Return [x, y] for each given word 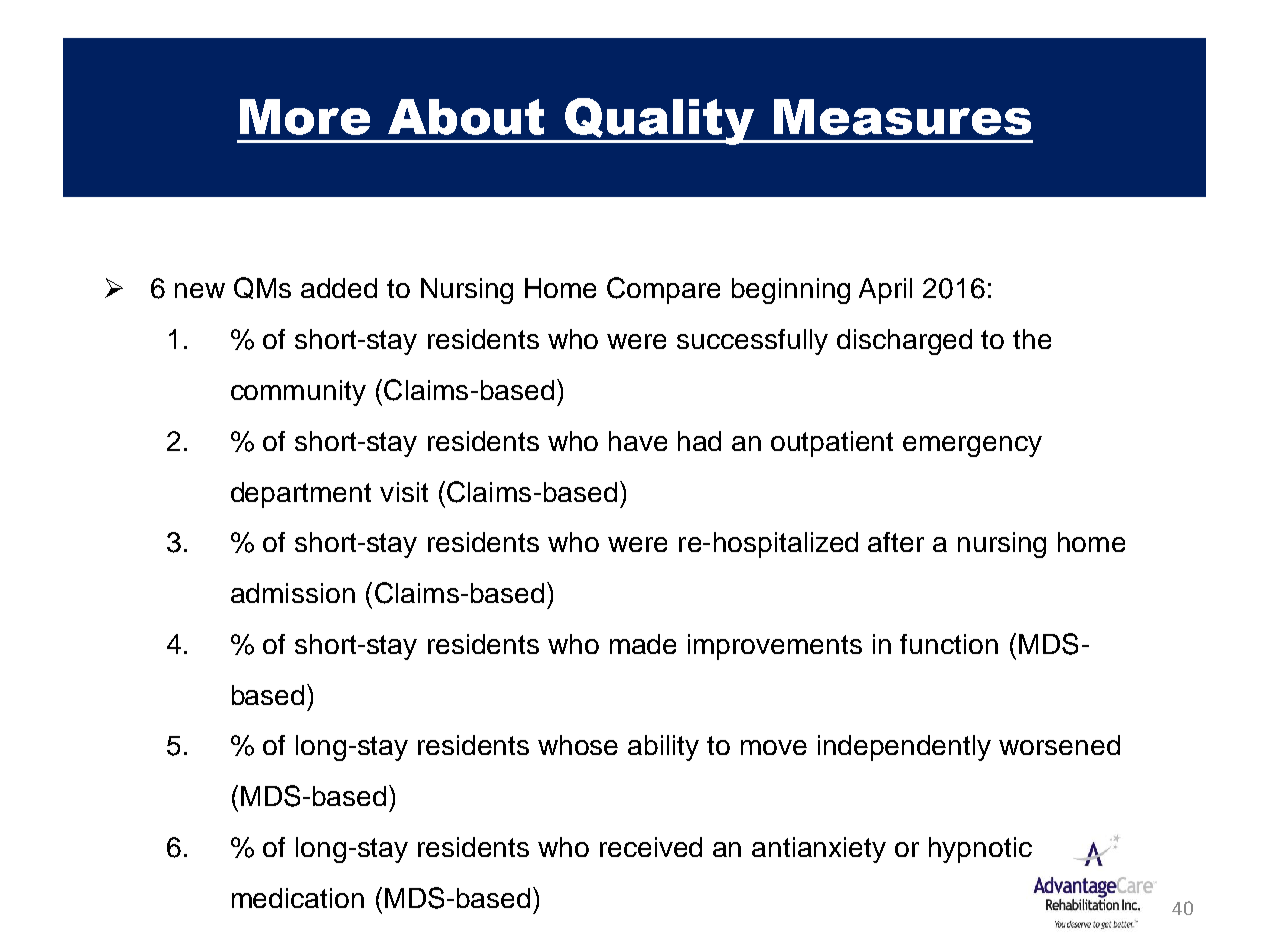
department [301, 495]
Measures [902, 117]
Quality [660, 121]
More [305, 117]
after [896, 542]
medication [298, 898]
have [638, 441]
